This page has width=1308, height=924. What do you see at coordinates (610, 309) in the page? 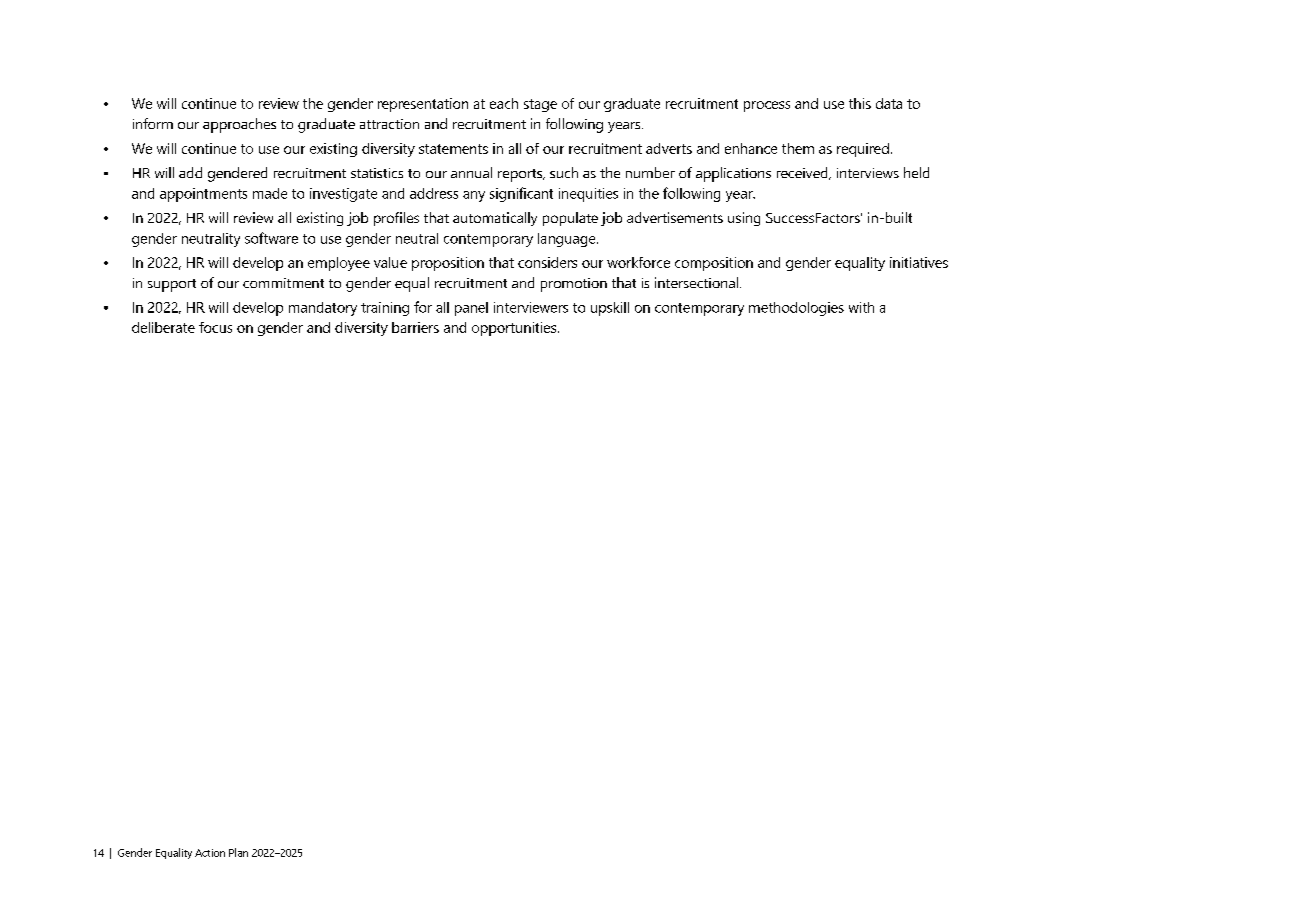
I see `upskill` at bounding box center [610, 309].
